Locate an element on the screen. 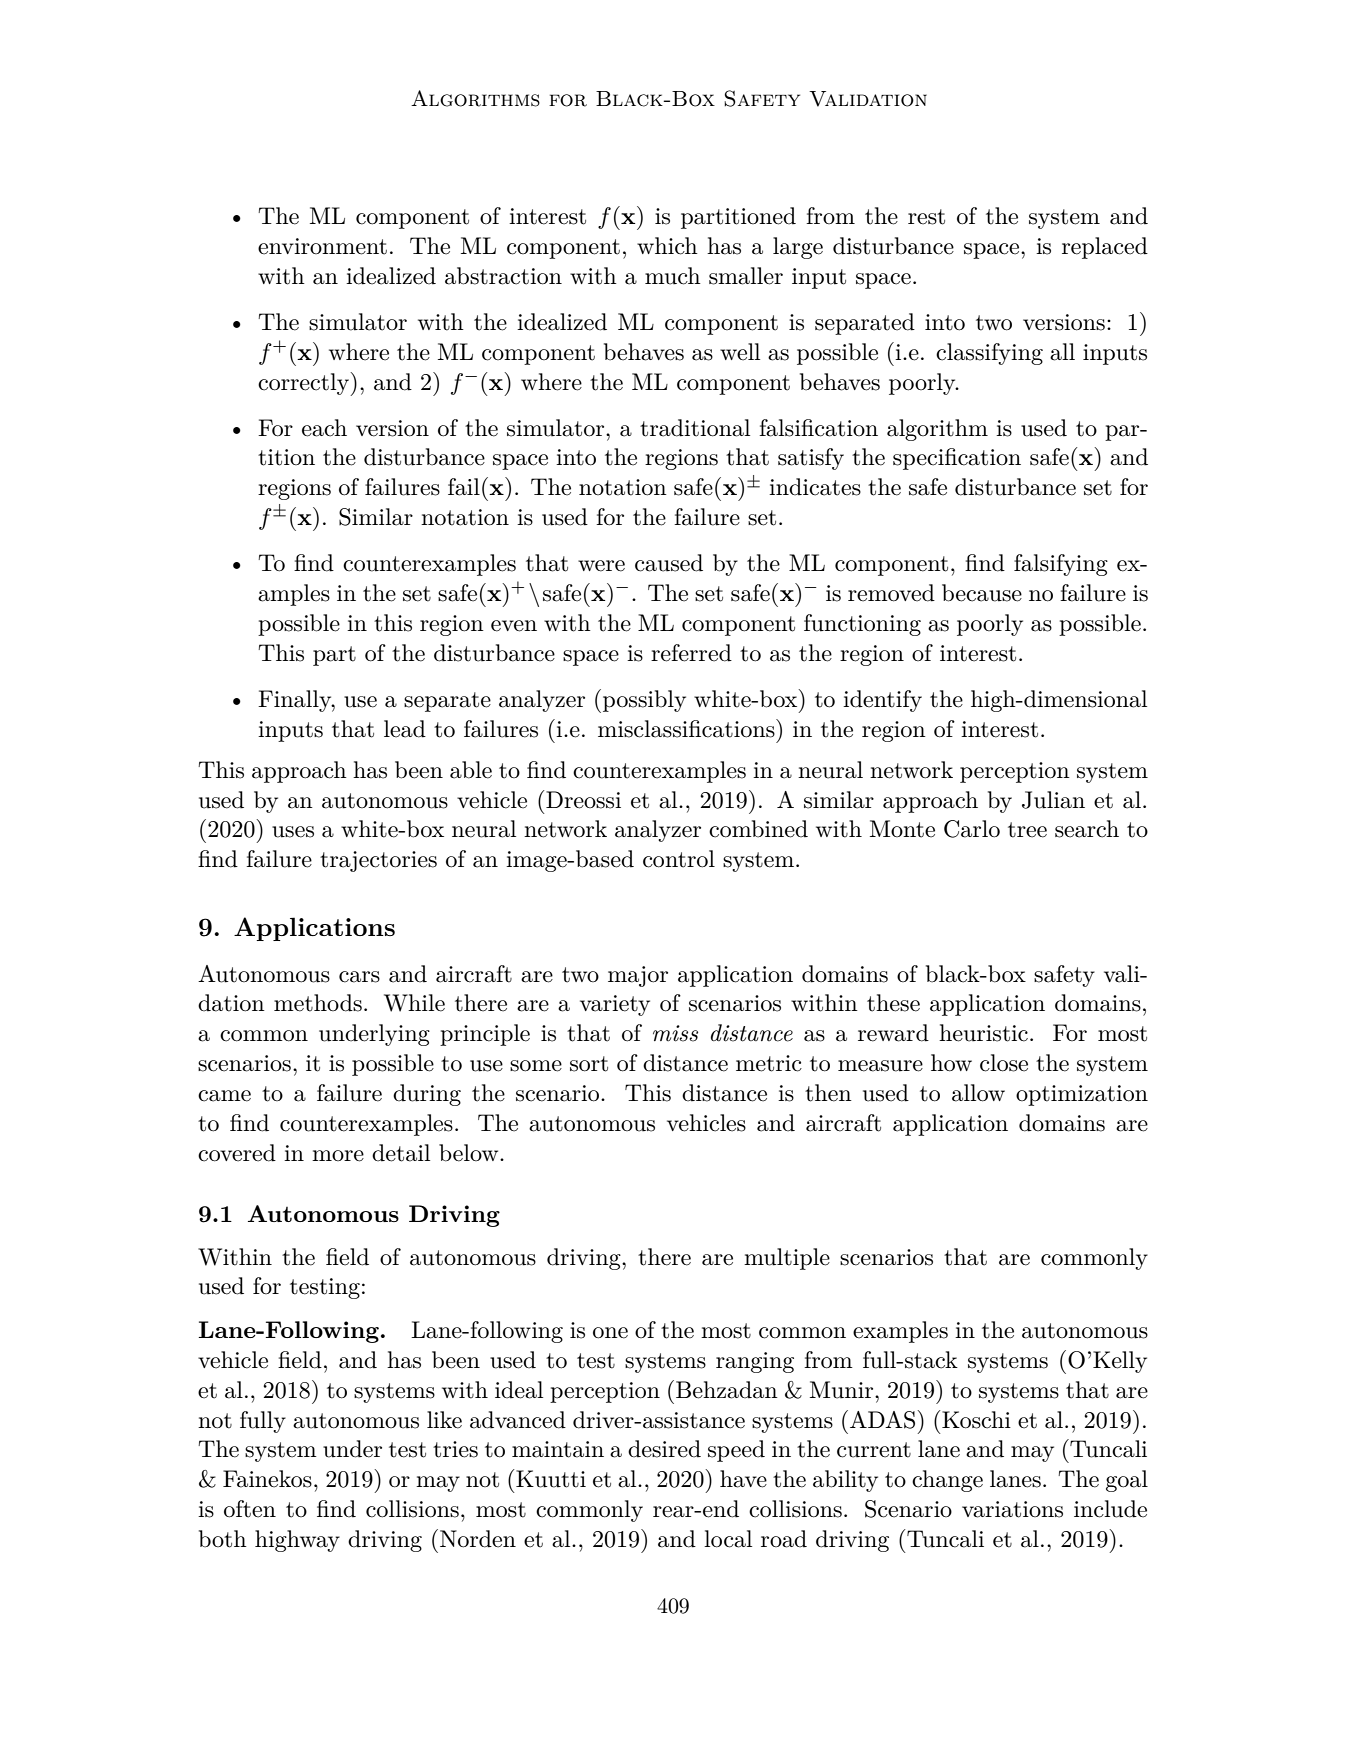 Image resolution: width=1347 pixels, height=1743 pixels. more is located at coordinates (338, 1156).
